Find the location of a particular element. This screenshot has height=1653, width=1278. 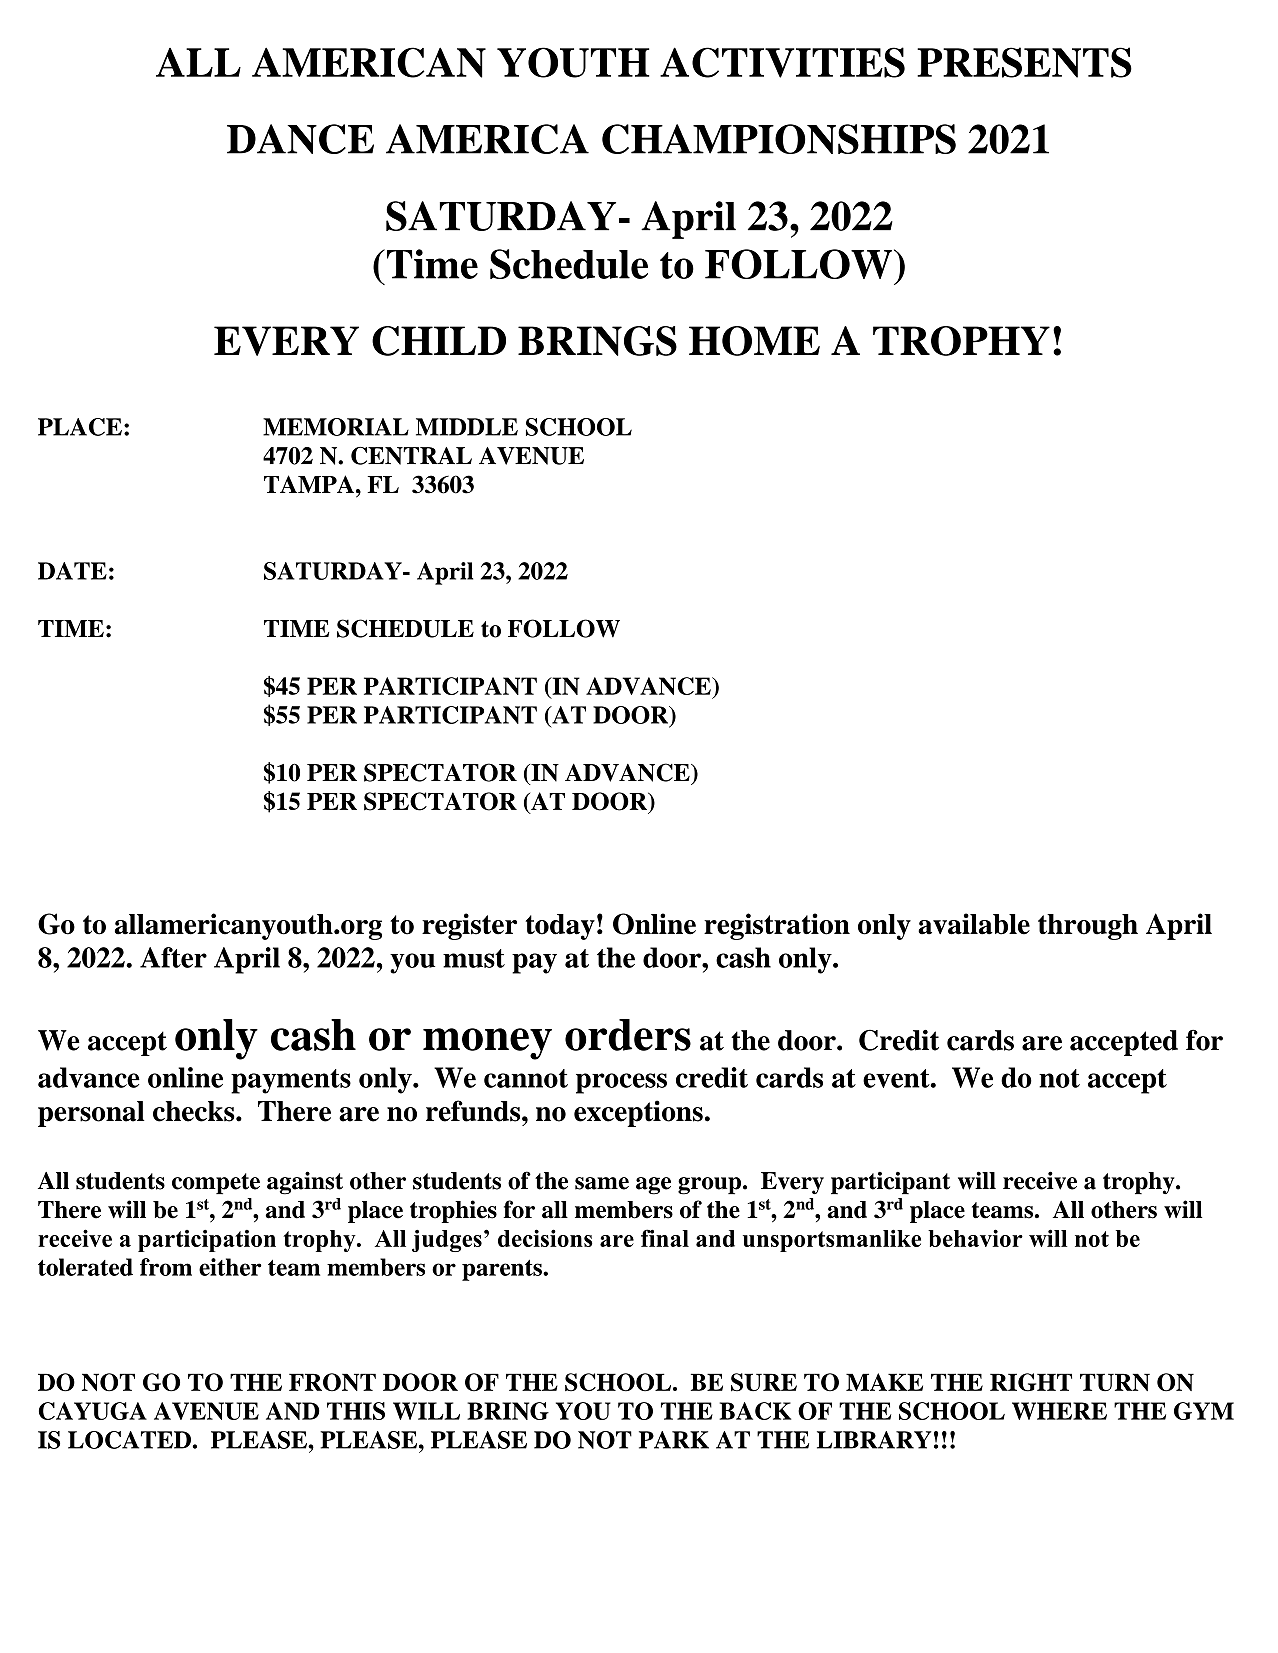

today is located at coordinates (560, 927).
